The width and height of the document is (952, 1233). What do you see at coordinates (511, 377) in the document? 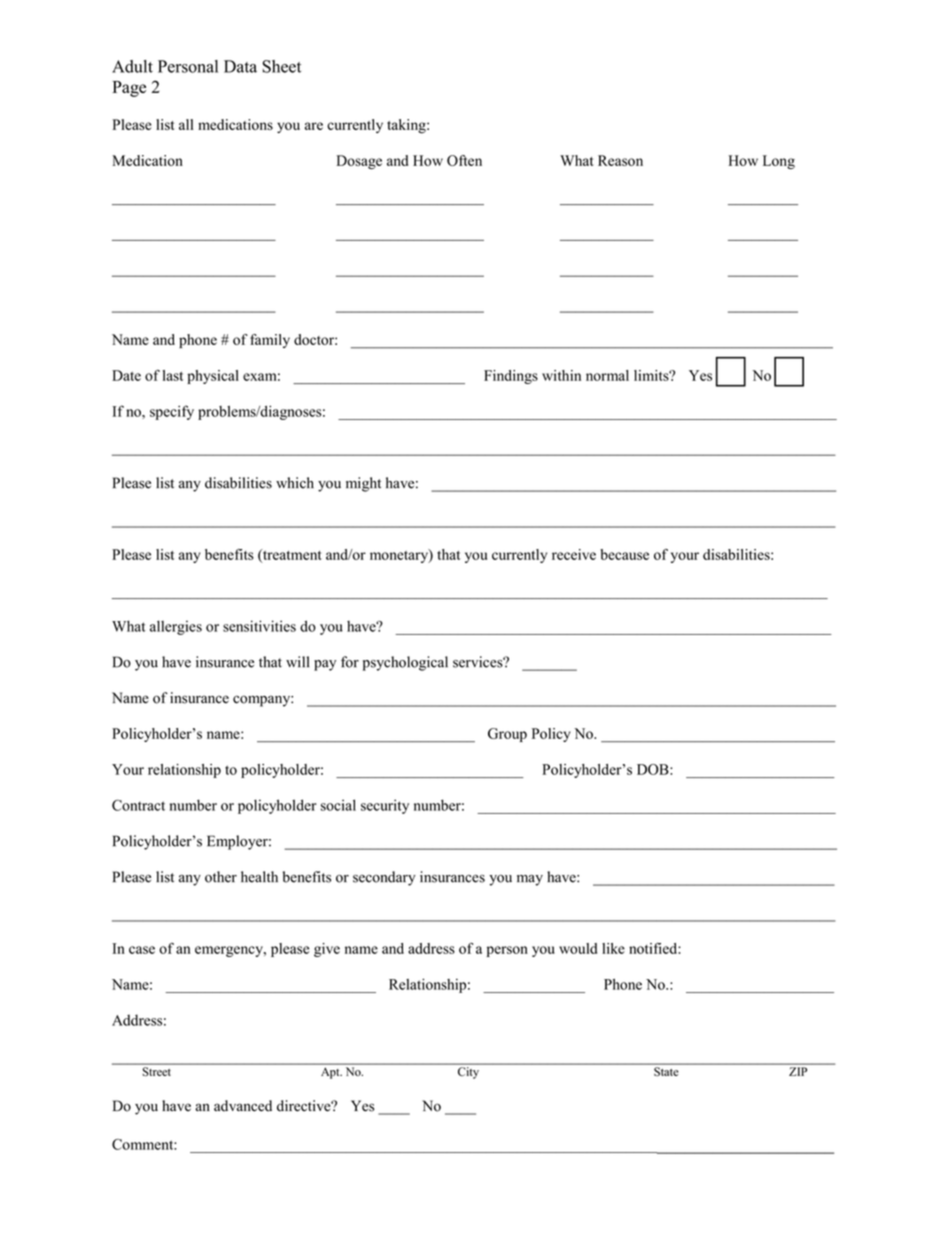
I see `Findings` at bounding box center [511, 377].
